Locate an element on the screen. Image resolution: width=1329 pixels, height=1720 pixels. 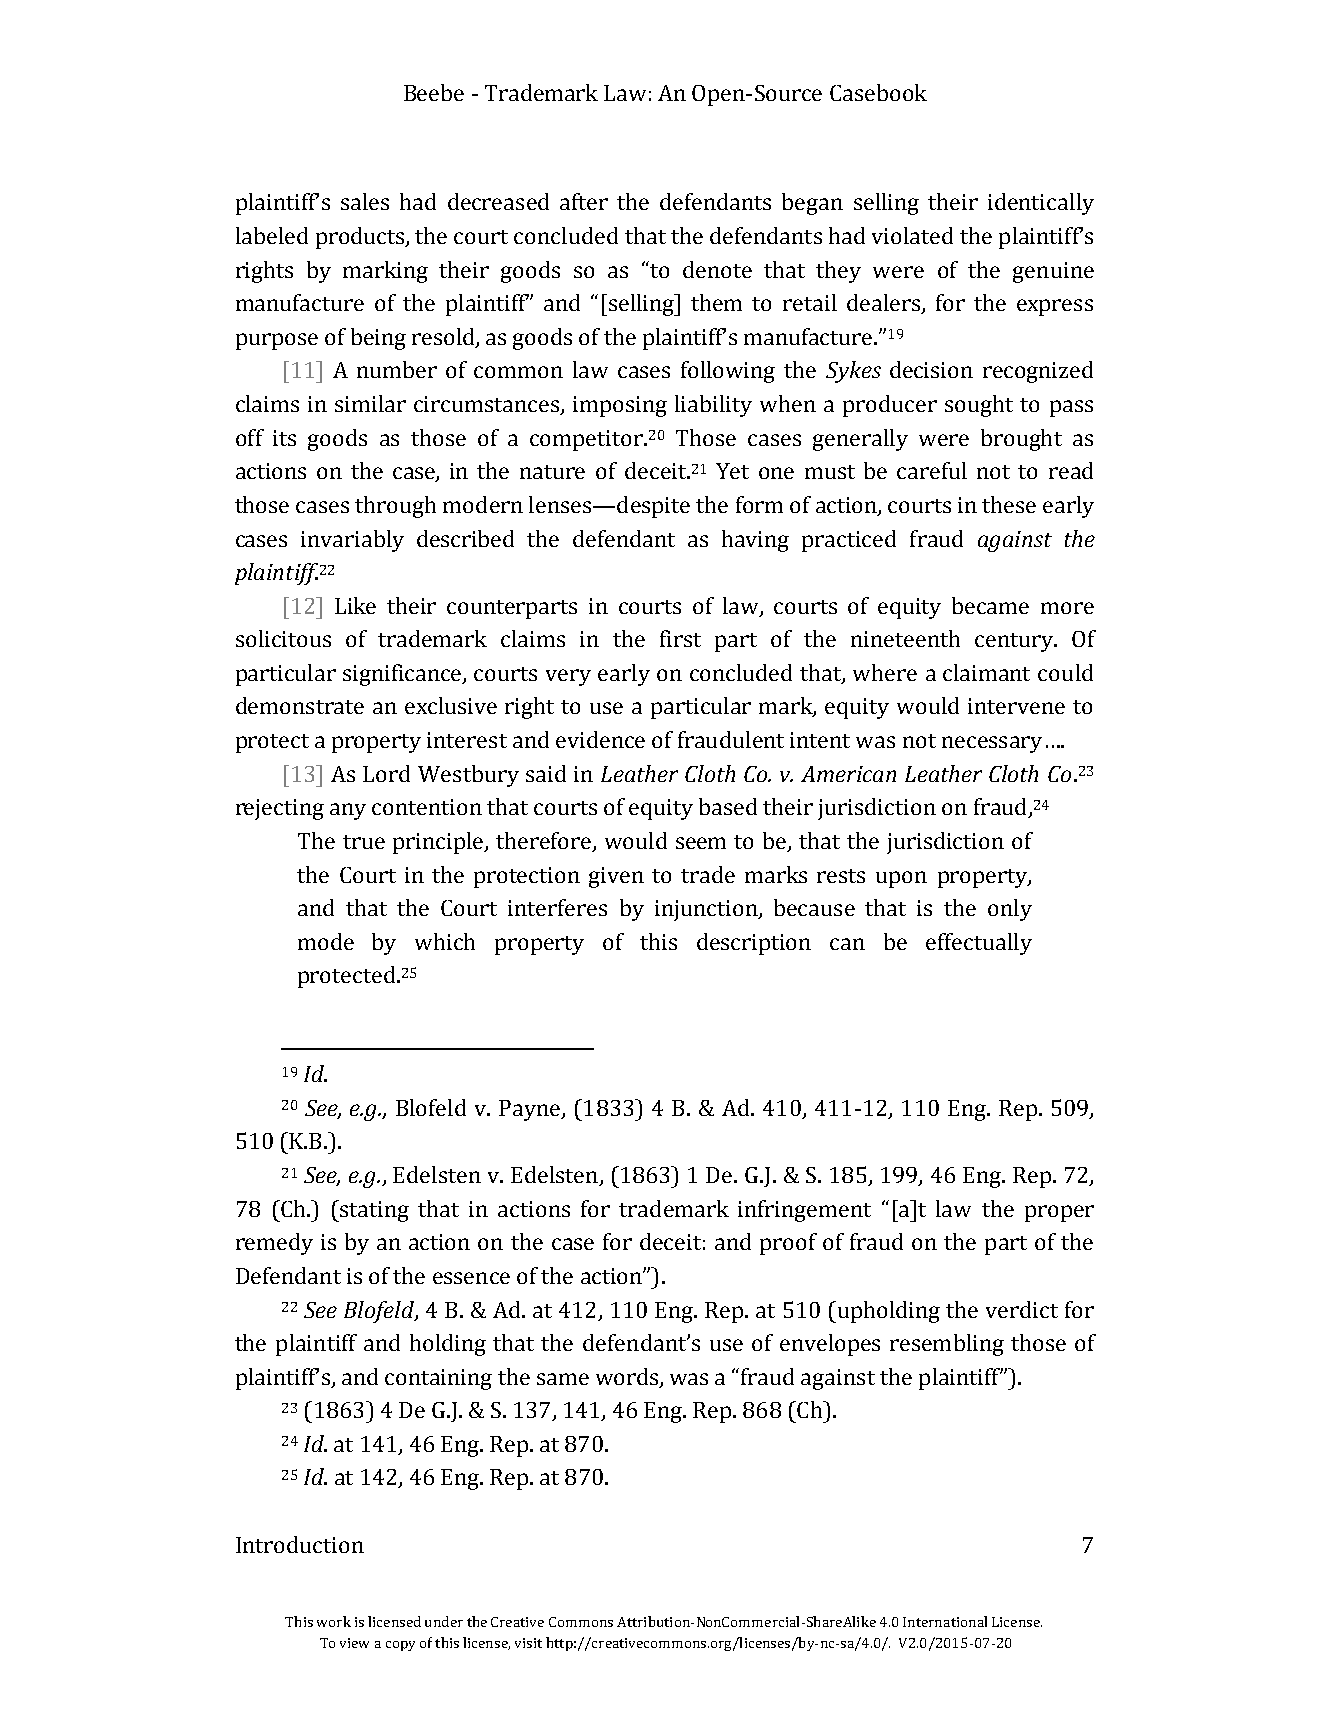
similar is located at coordinates (370, 403).
